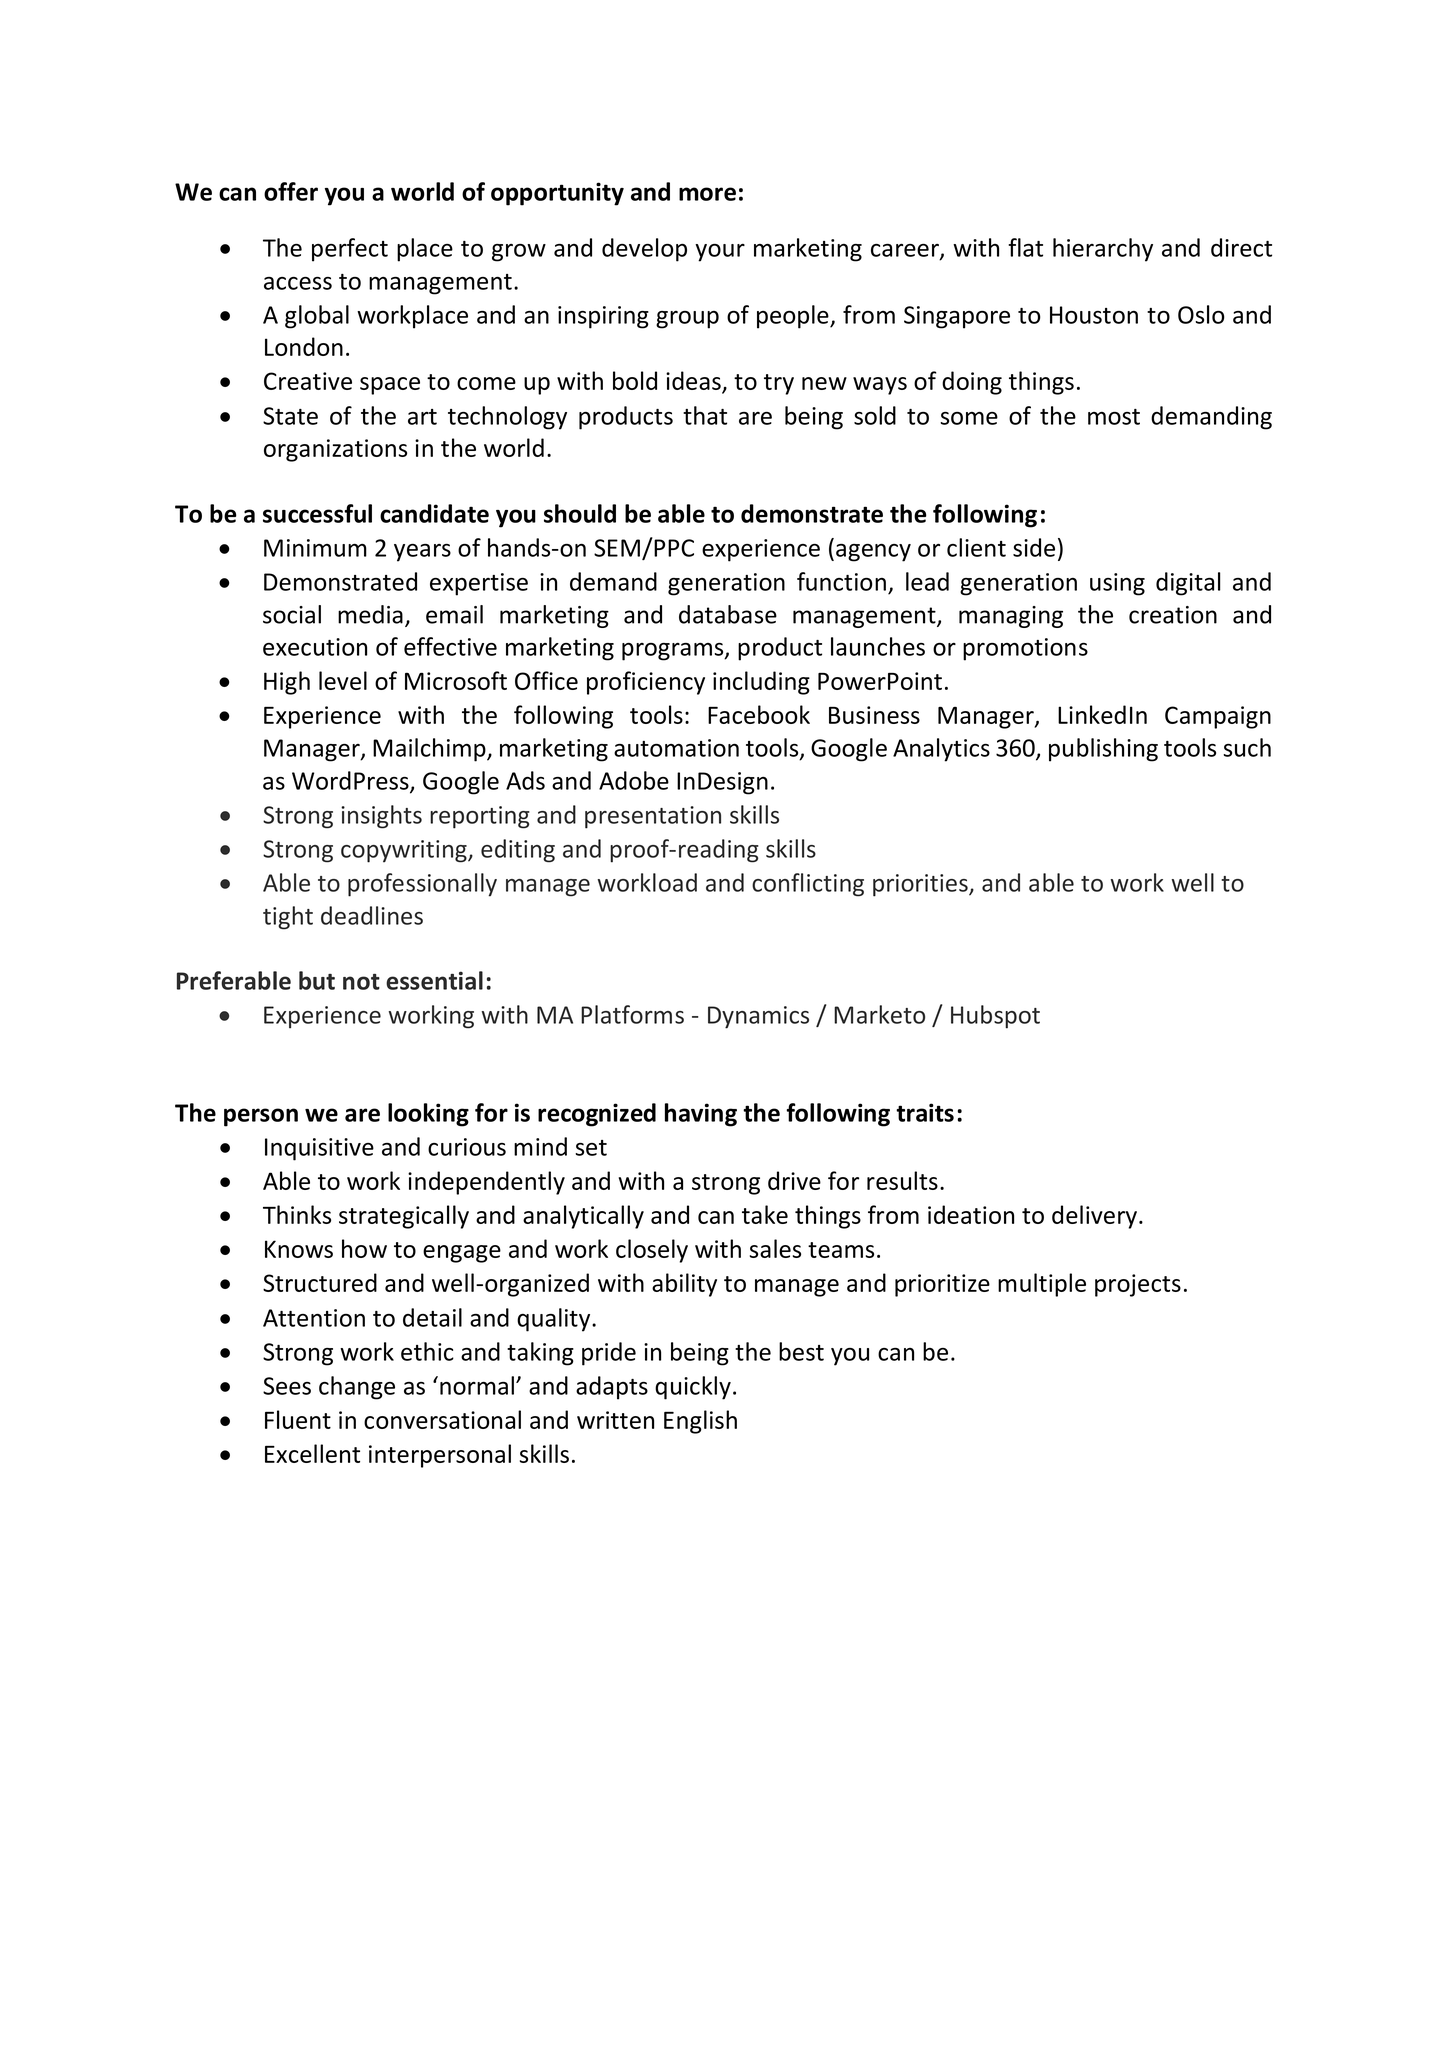 The width and height of the image is (1448, 2048). What do you see at coordinates (442, 1419) in the image?
I see `conversational` at bounding box center [442, 1419].
